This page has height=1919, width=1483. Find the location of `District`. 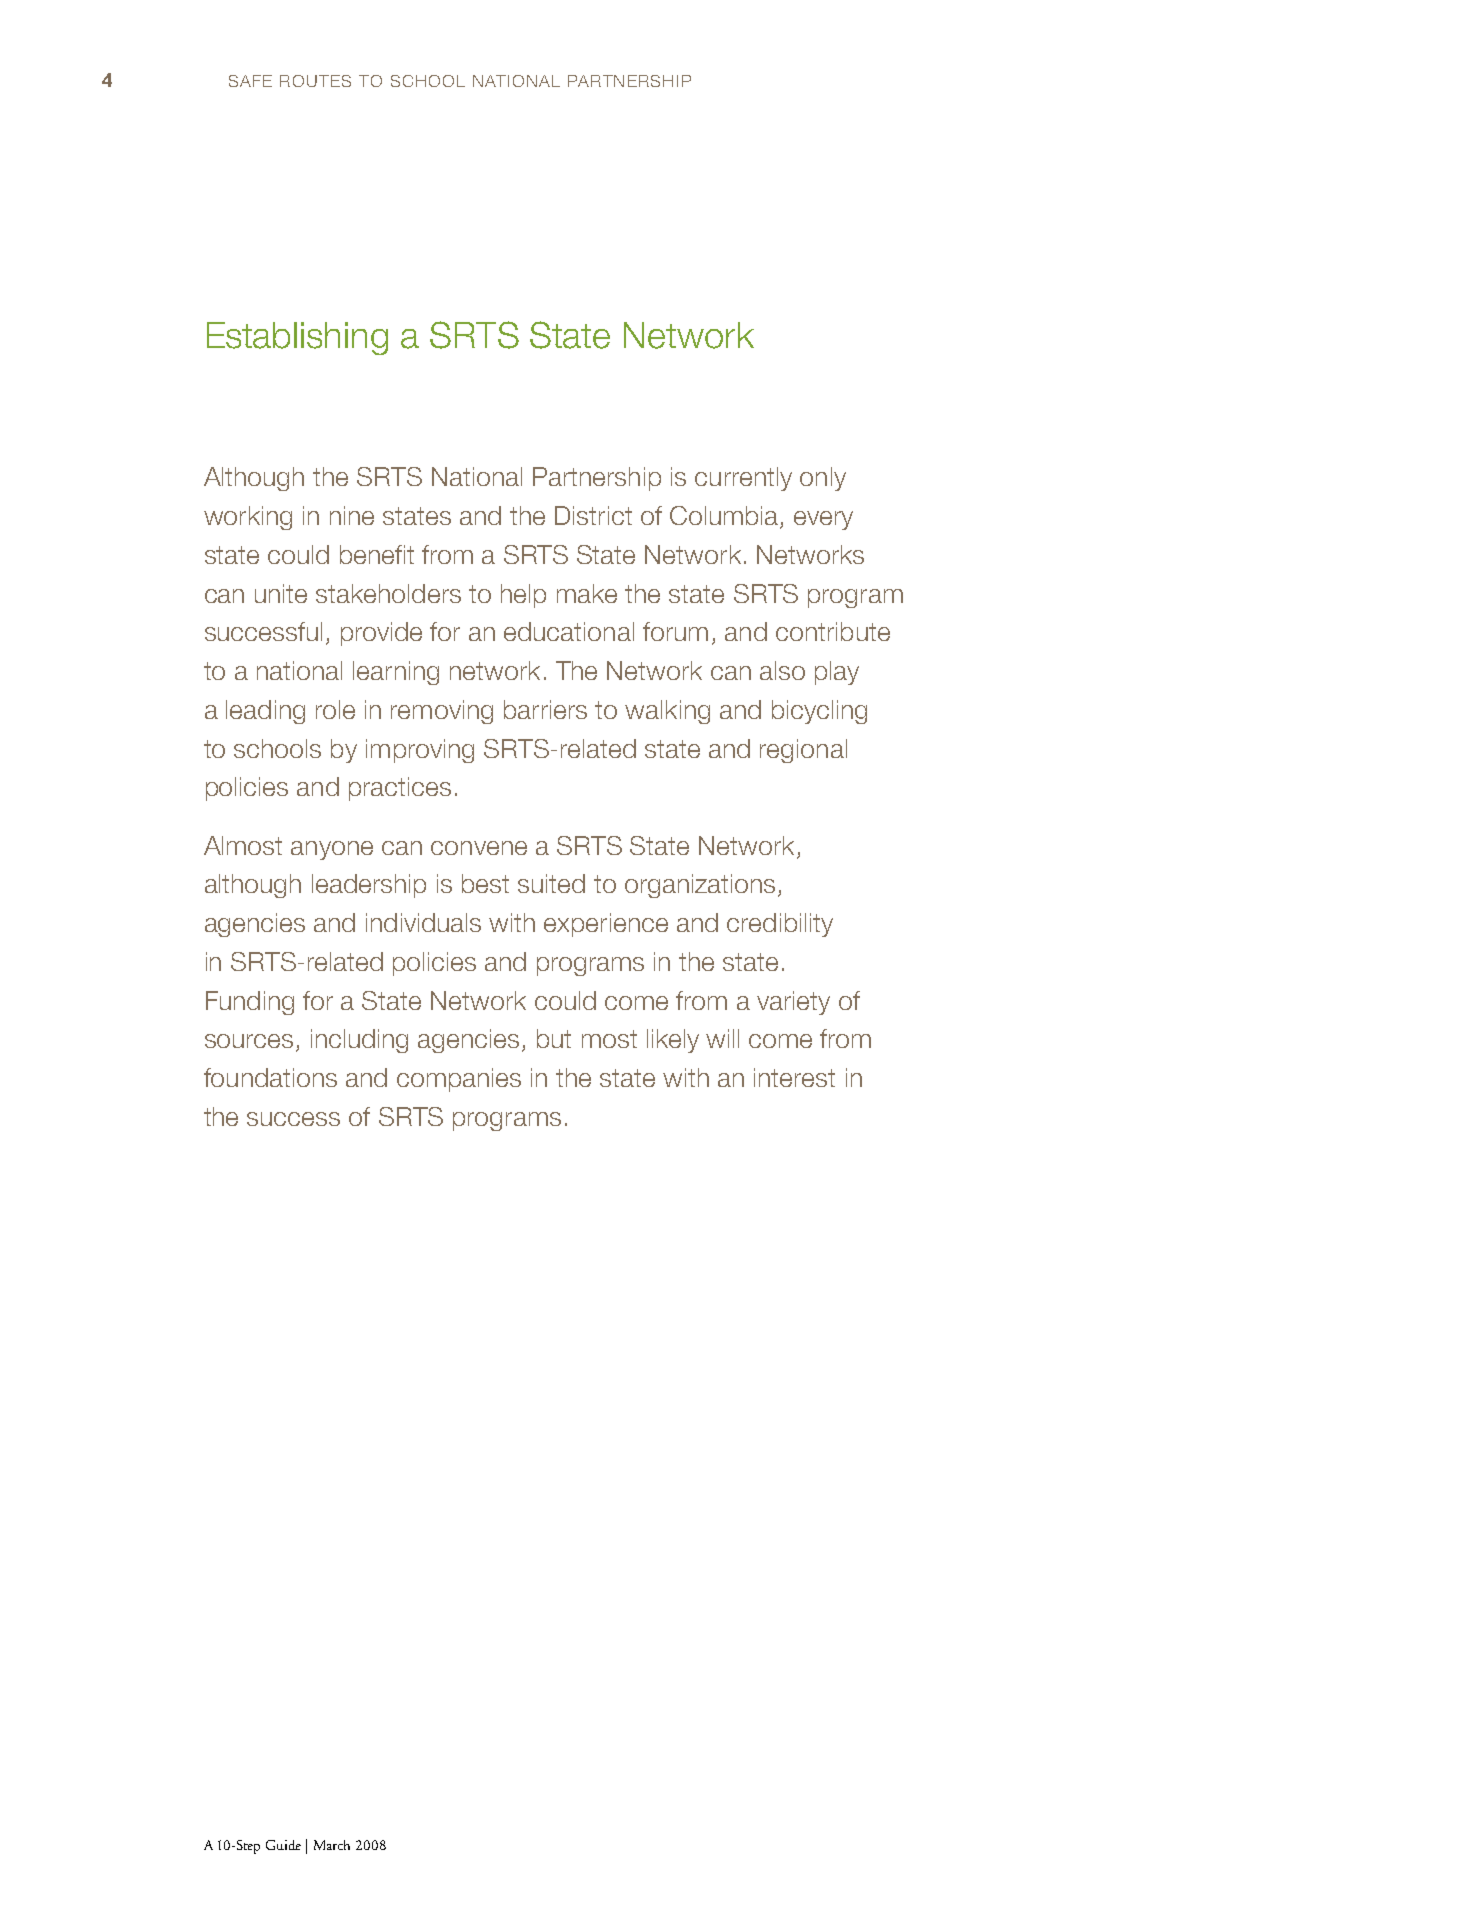

District is located at coordinates (593, 515).
